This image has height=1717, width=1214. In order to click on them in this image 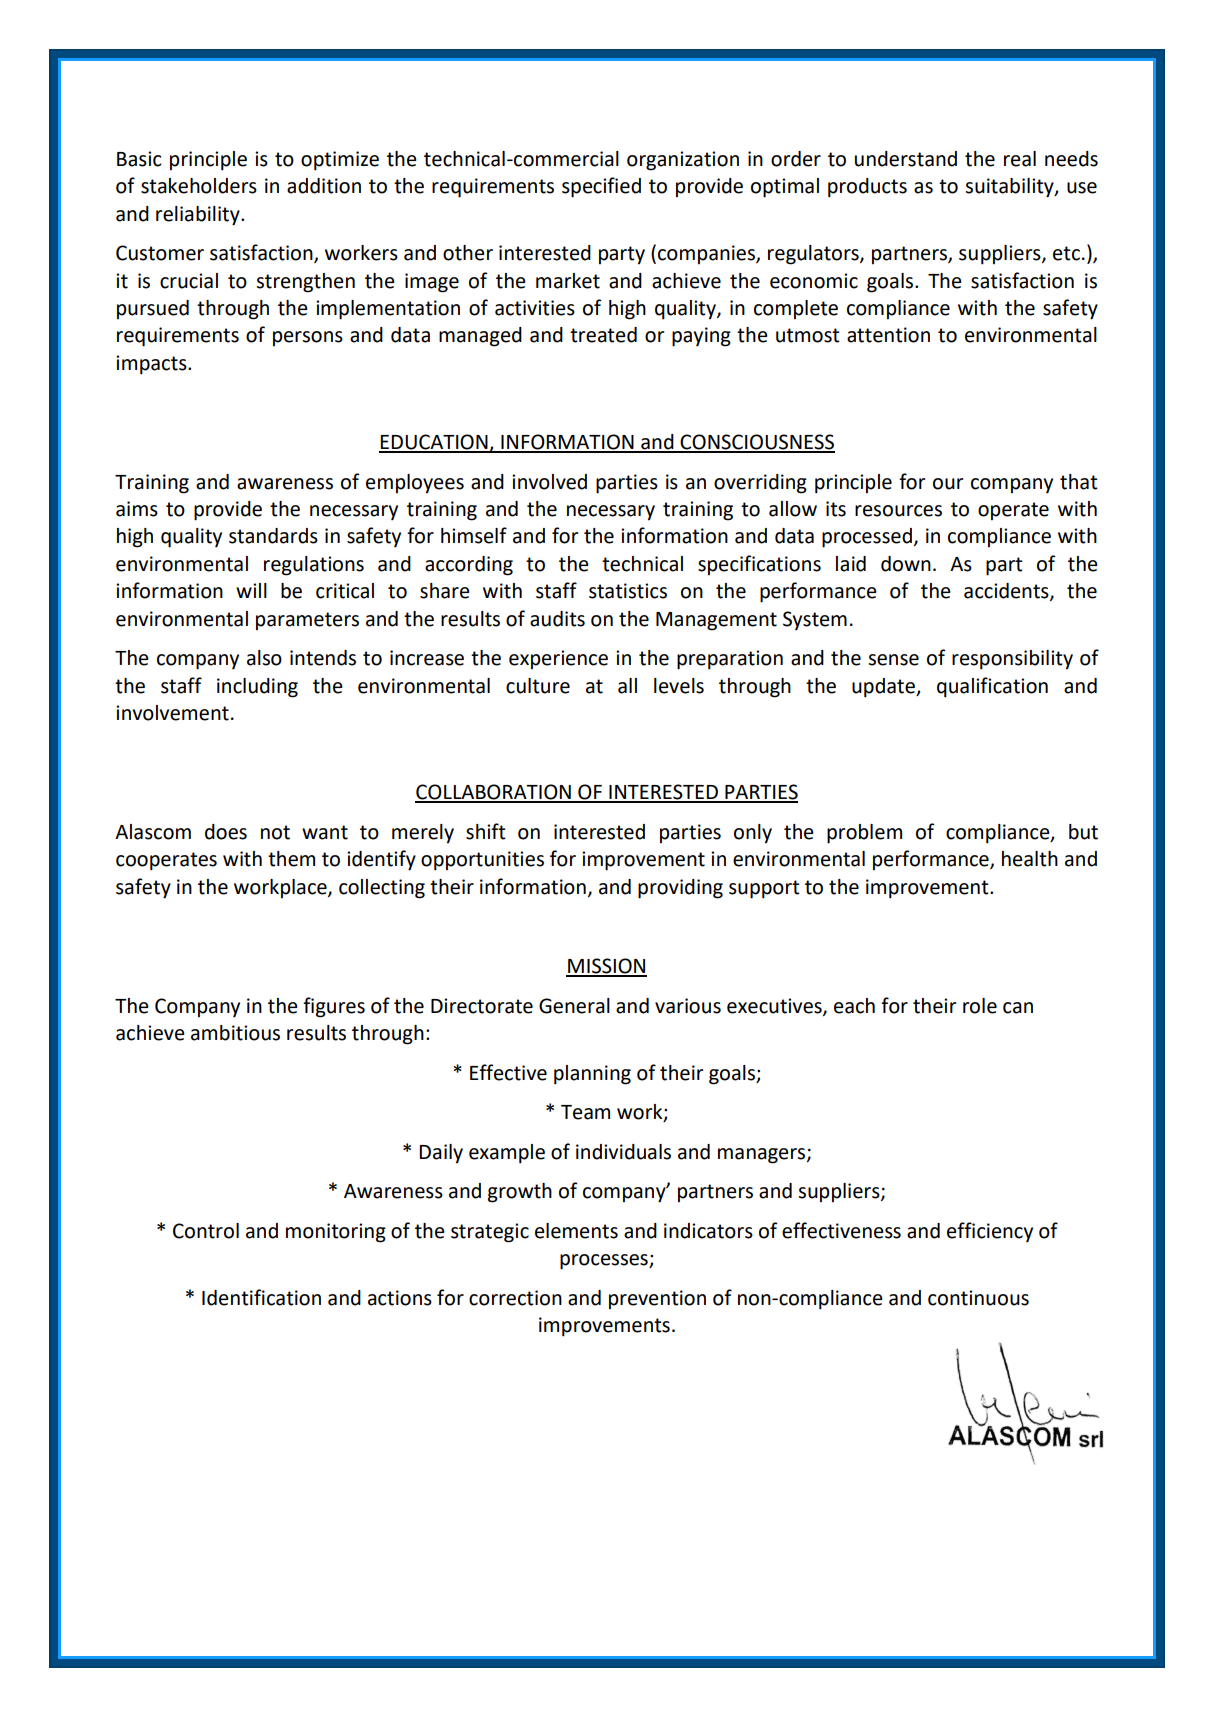, I will do `click(291, 859)`.
